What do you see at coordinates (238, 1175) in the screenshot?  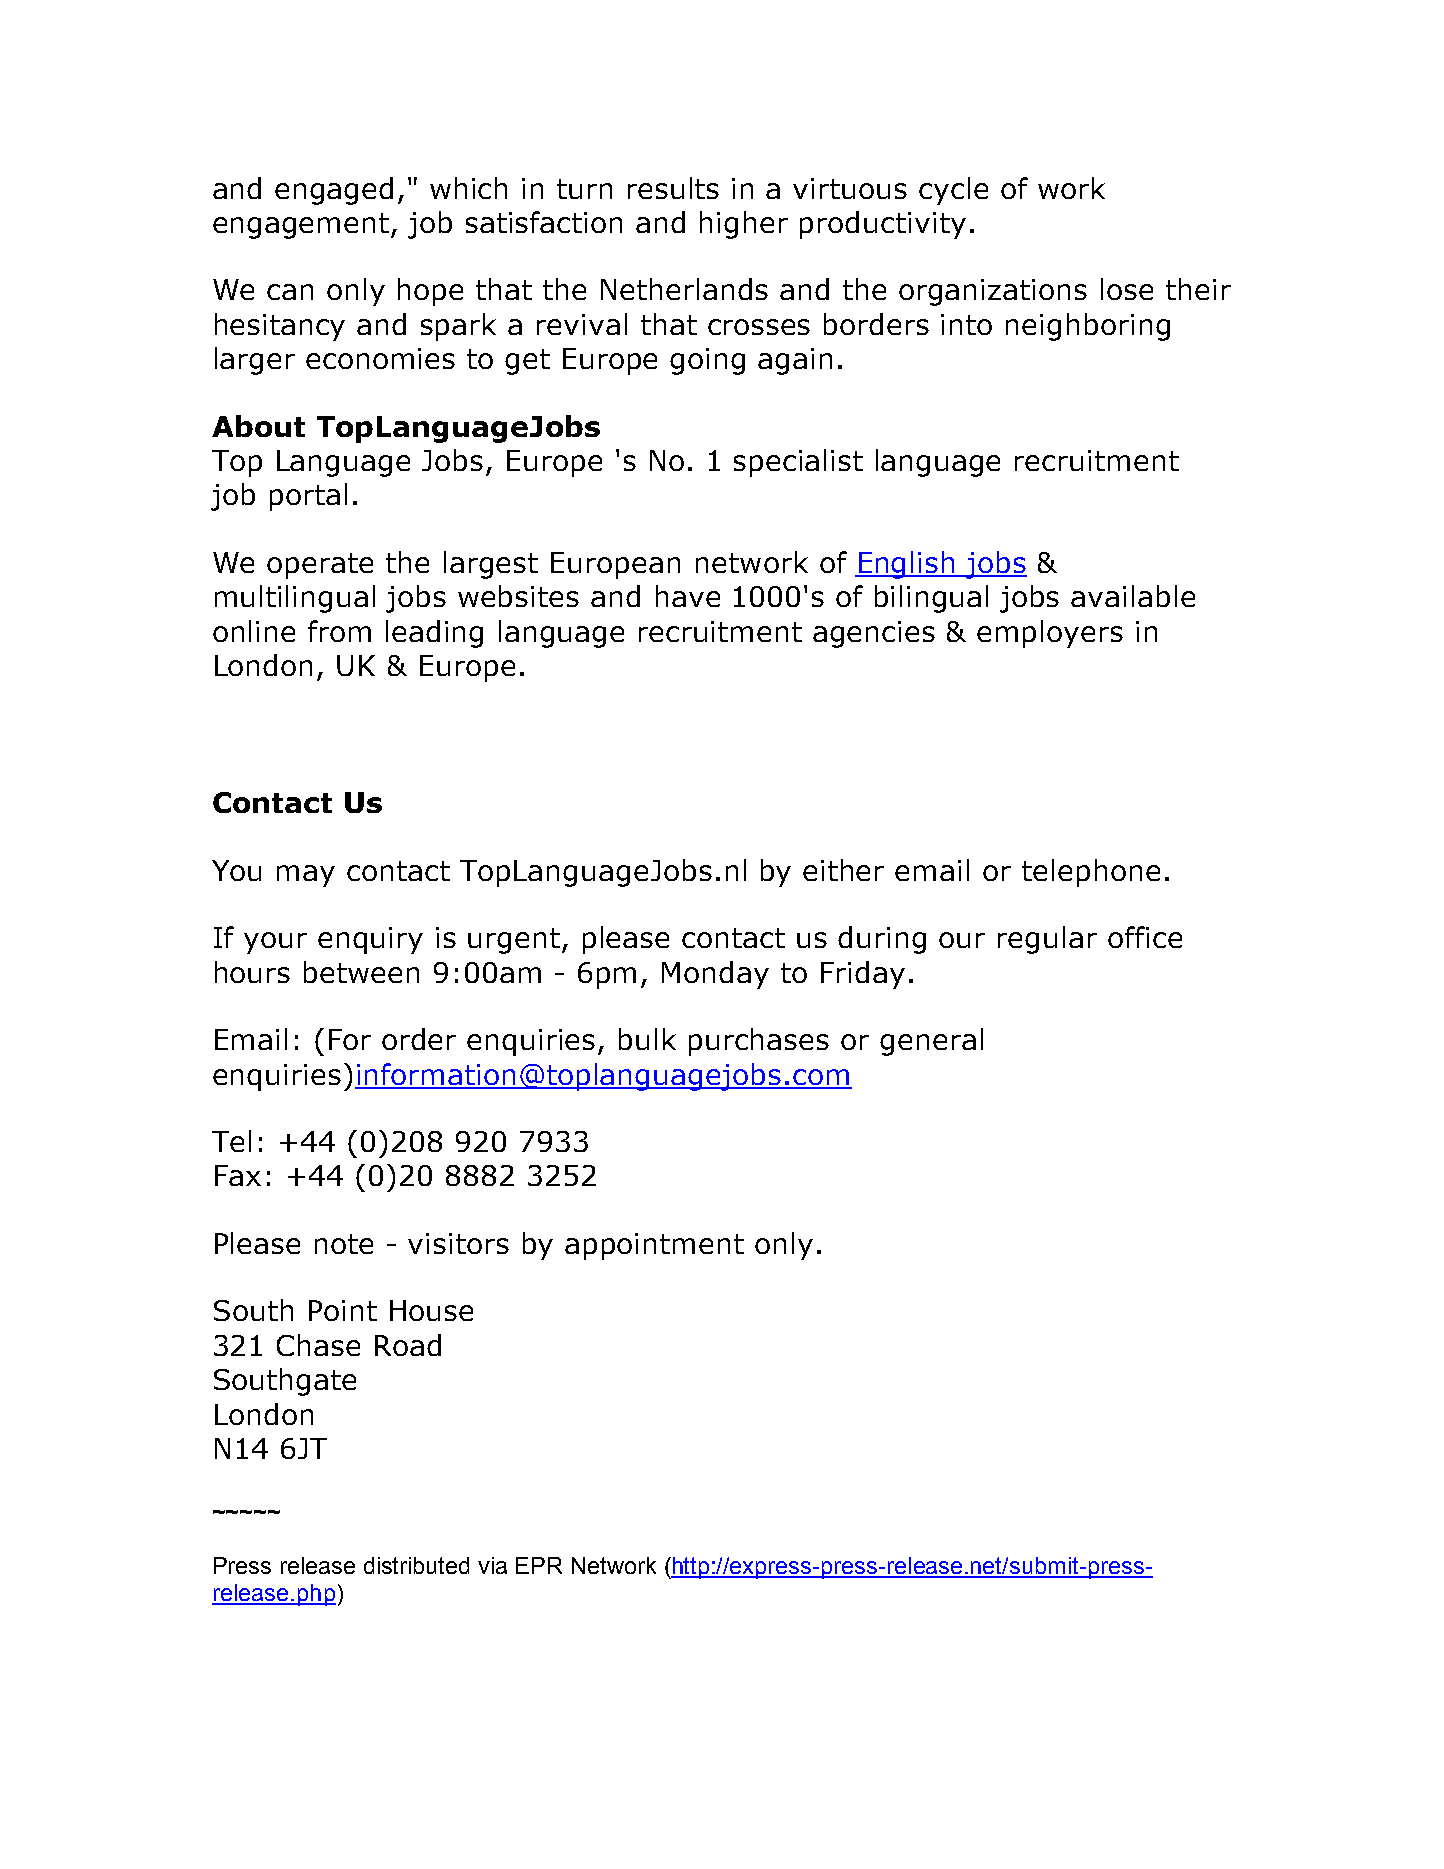 I see `Fax` at bounding box center [238, 1175].
